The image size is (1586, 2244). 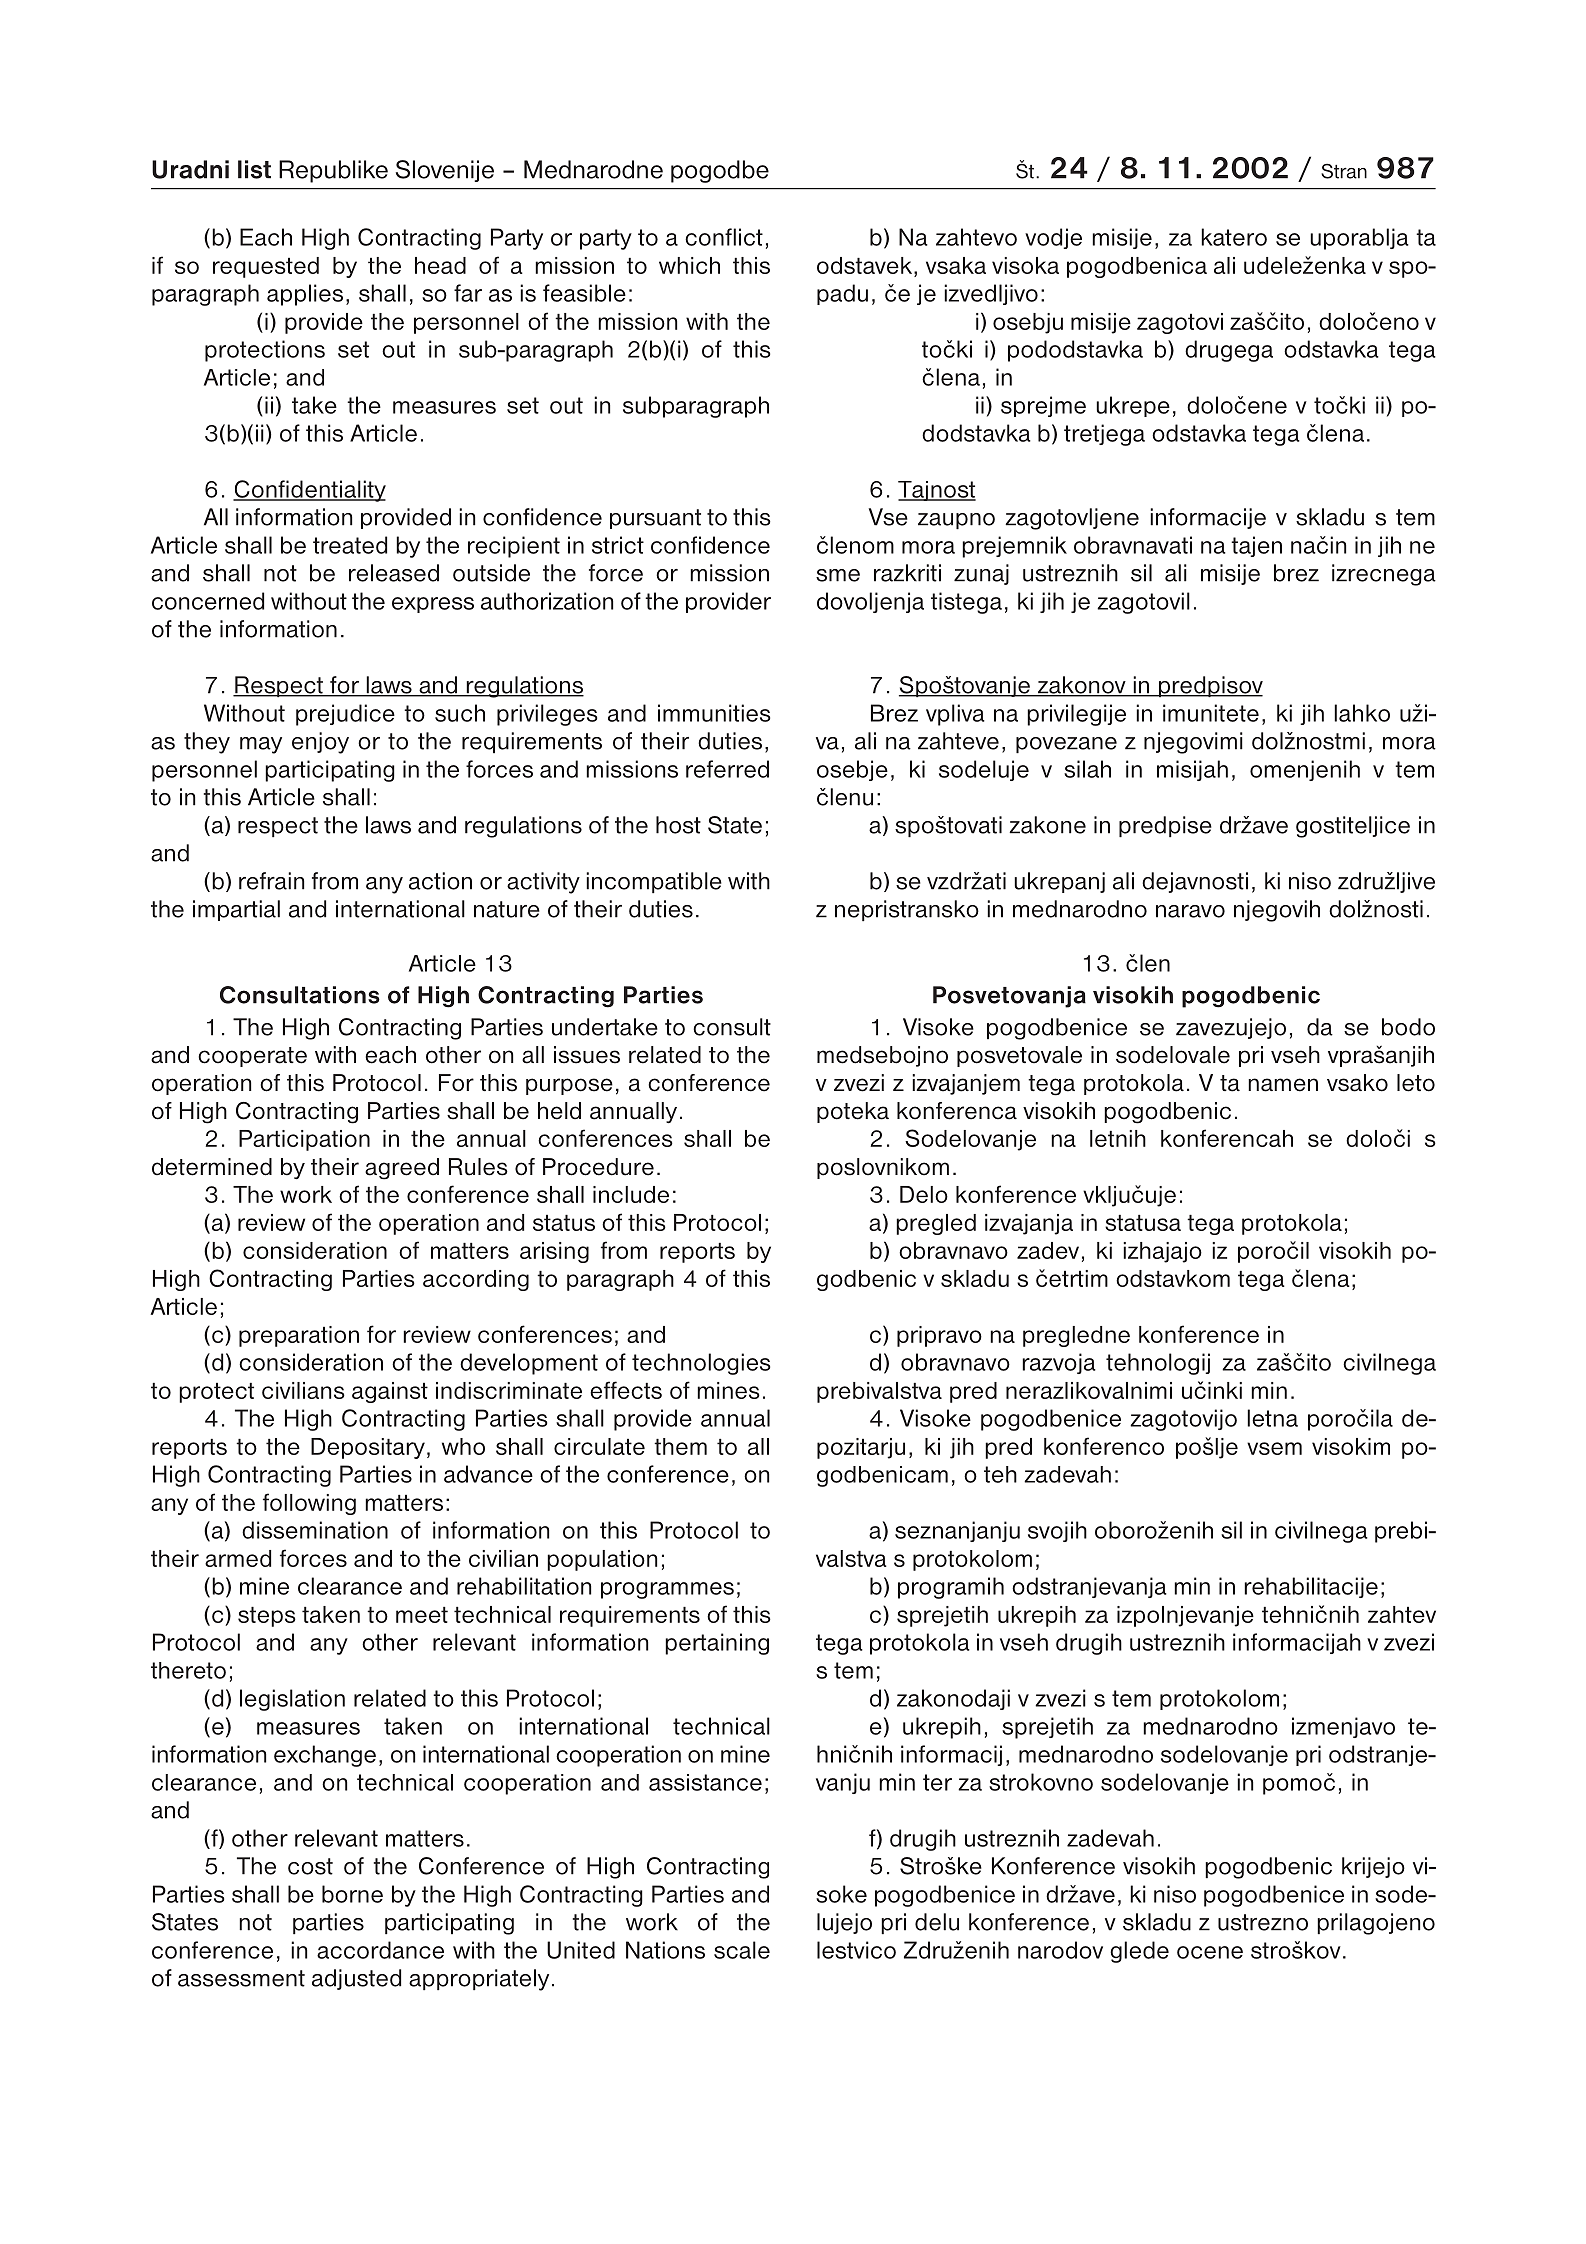 I want to click on conflict, so click(x=724, y=237).
